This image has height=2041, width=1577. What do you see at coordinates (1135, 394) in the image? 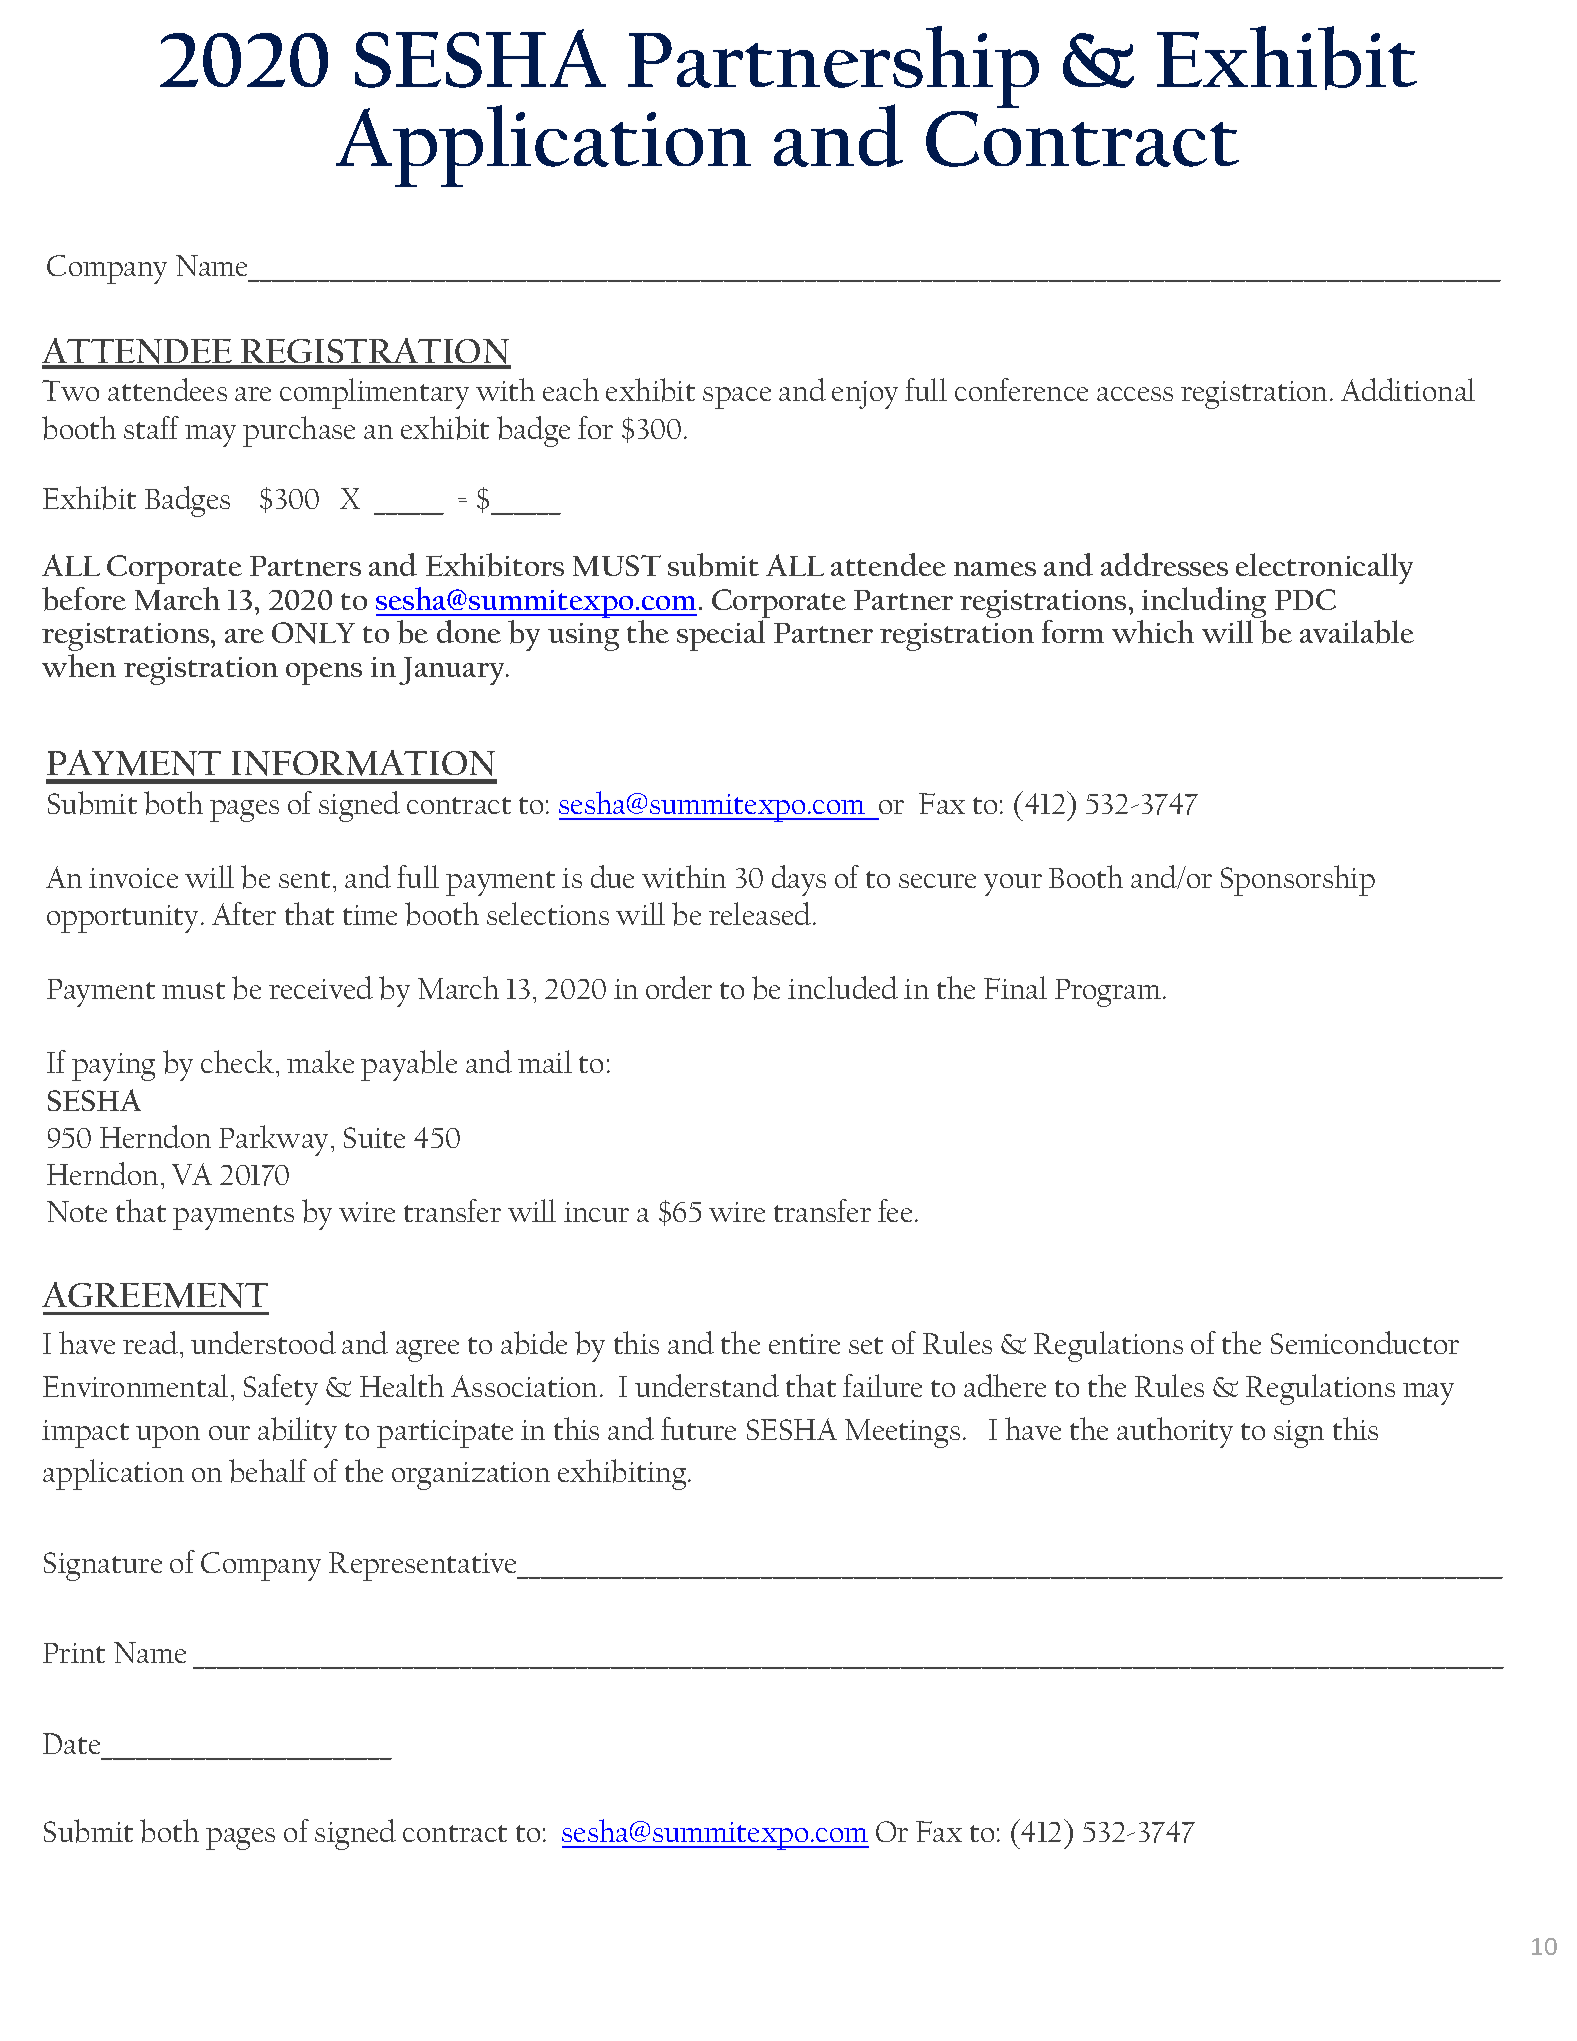
I see `access` at bounding box center [1135, 394].
